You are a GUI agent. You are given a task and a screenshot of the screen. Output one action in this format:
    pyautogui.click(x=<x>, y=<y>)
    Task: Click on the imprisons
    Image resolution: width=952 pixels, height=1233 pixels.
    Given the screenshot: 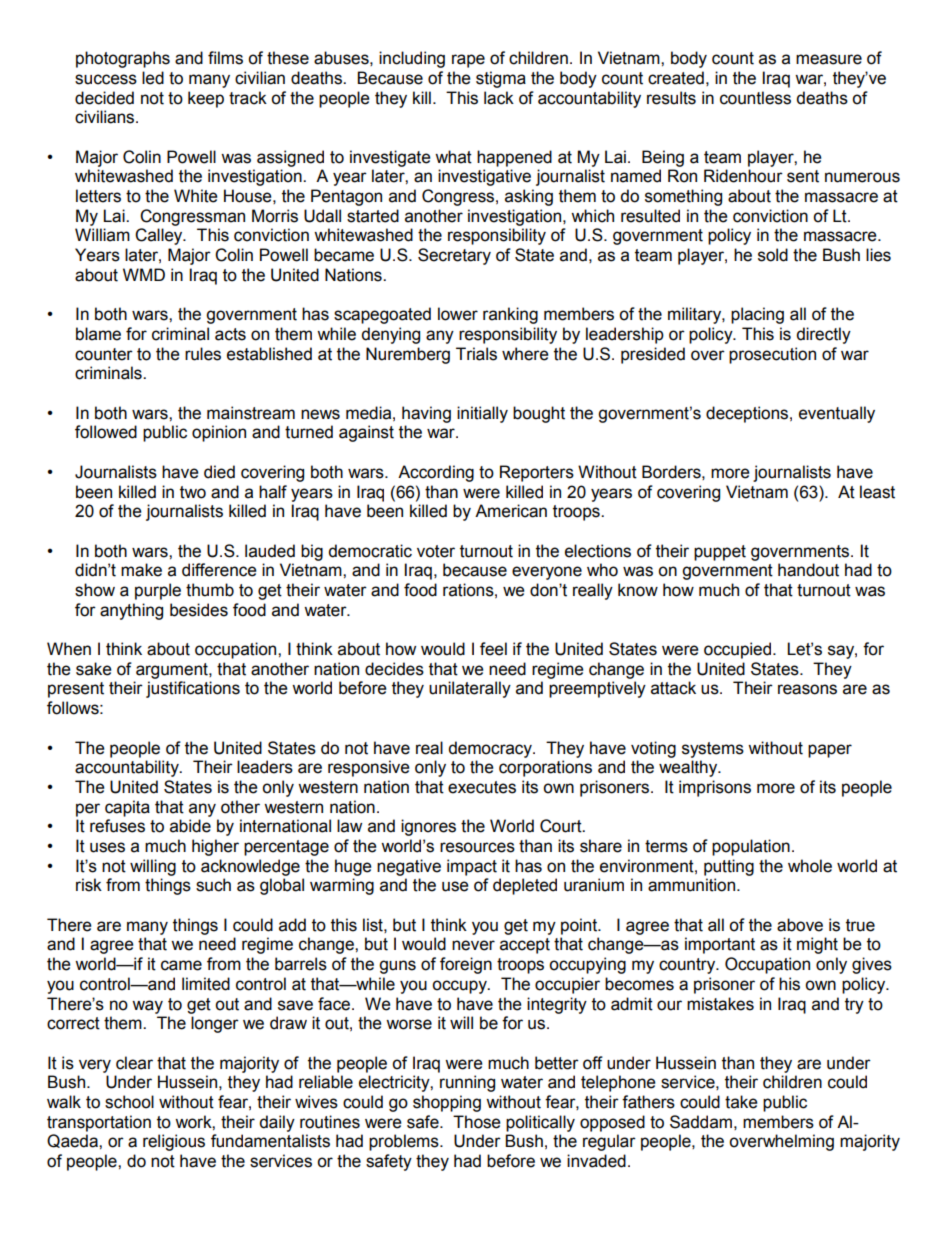 What is the action you would take?
    pyautogui.click(x=715, y=788)
